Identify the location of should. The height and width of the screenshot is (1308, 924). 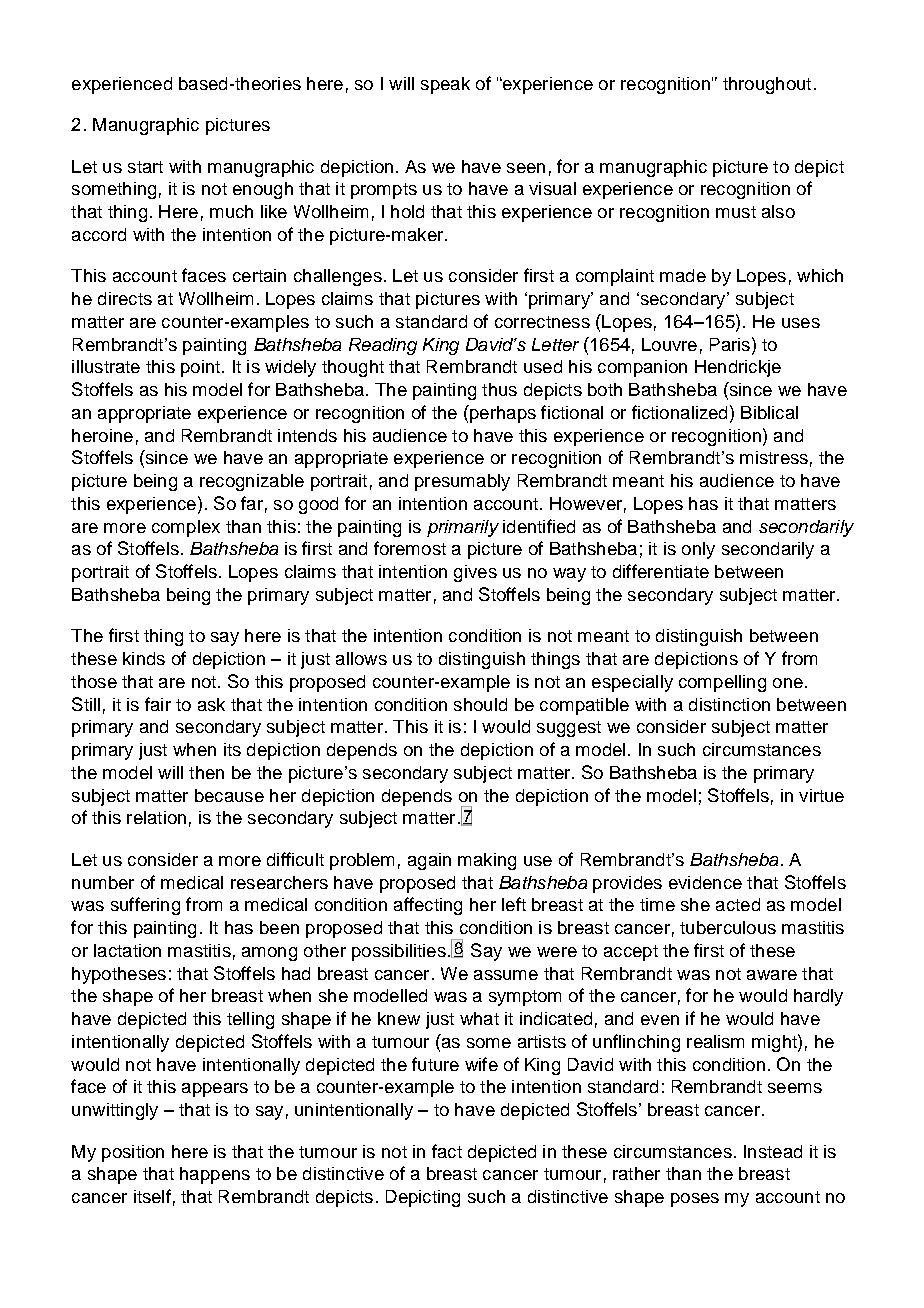
(480, 704).
